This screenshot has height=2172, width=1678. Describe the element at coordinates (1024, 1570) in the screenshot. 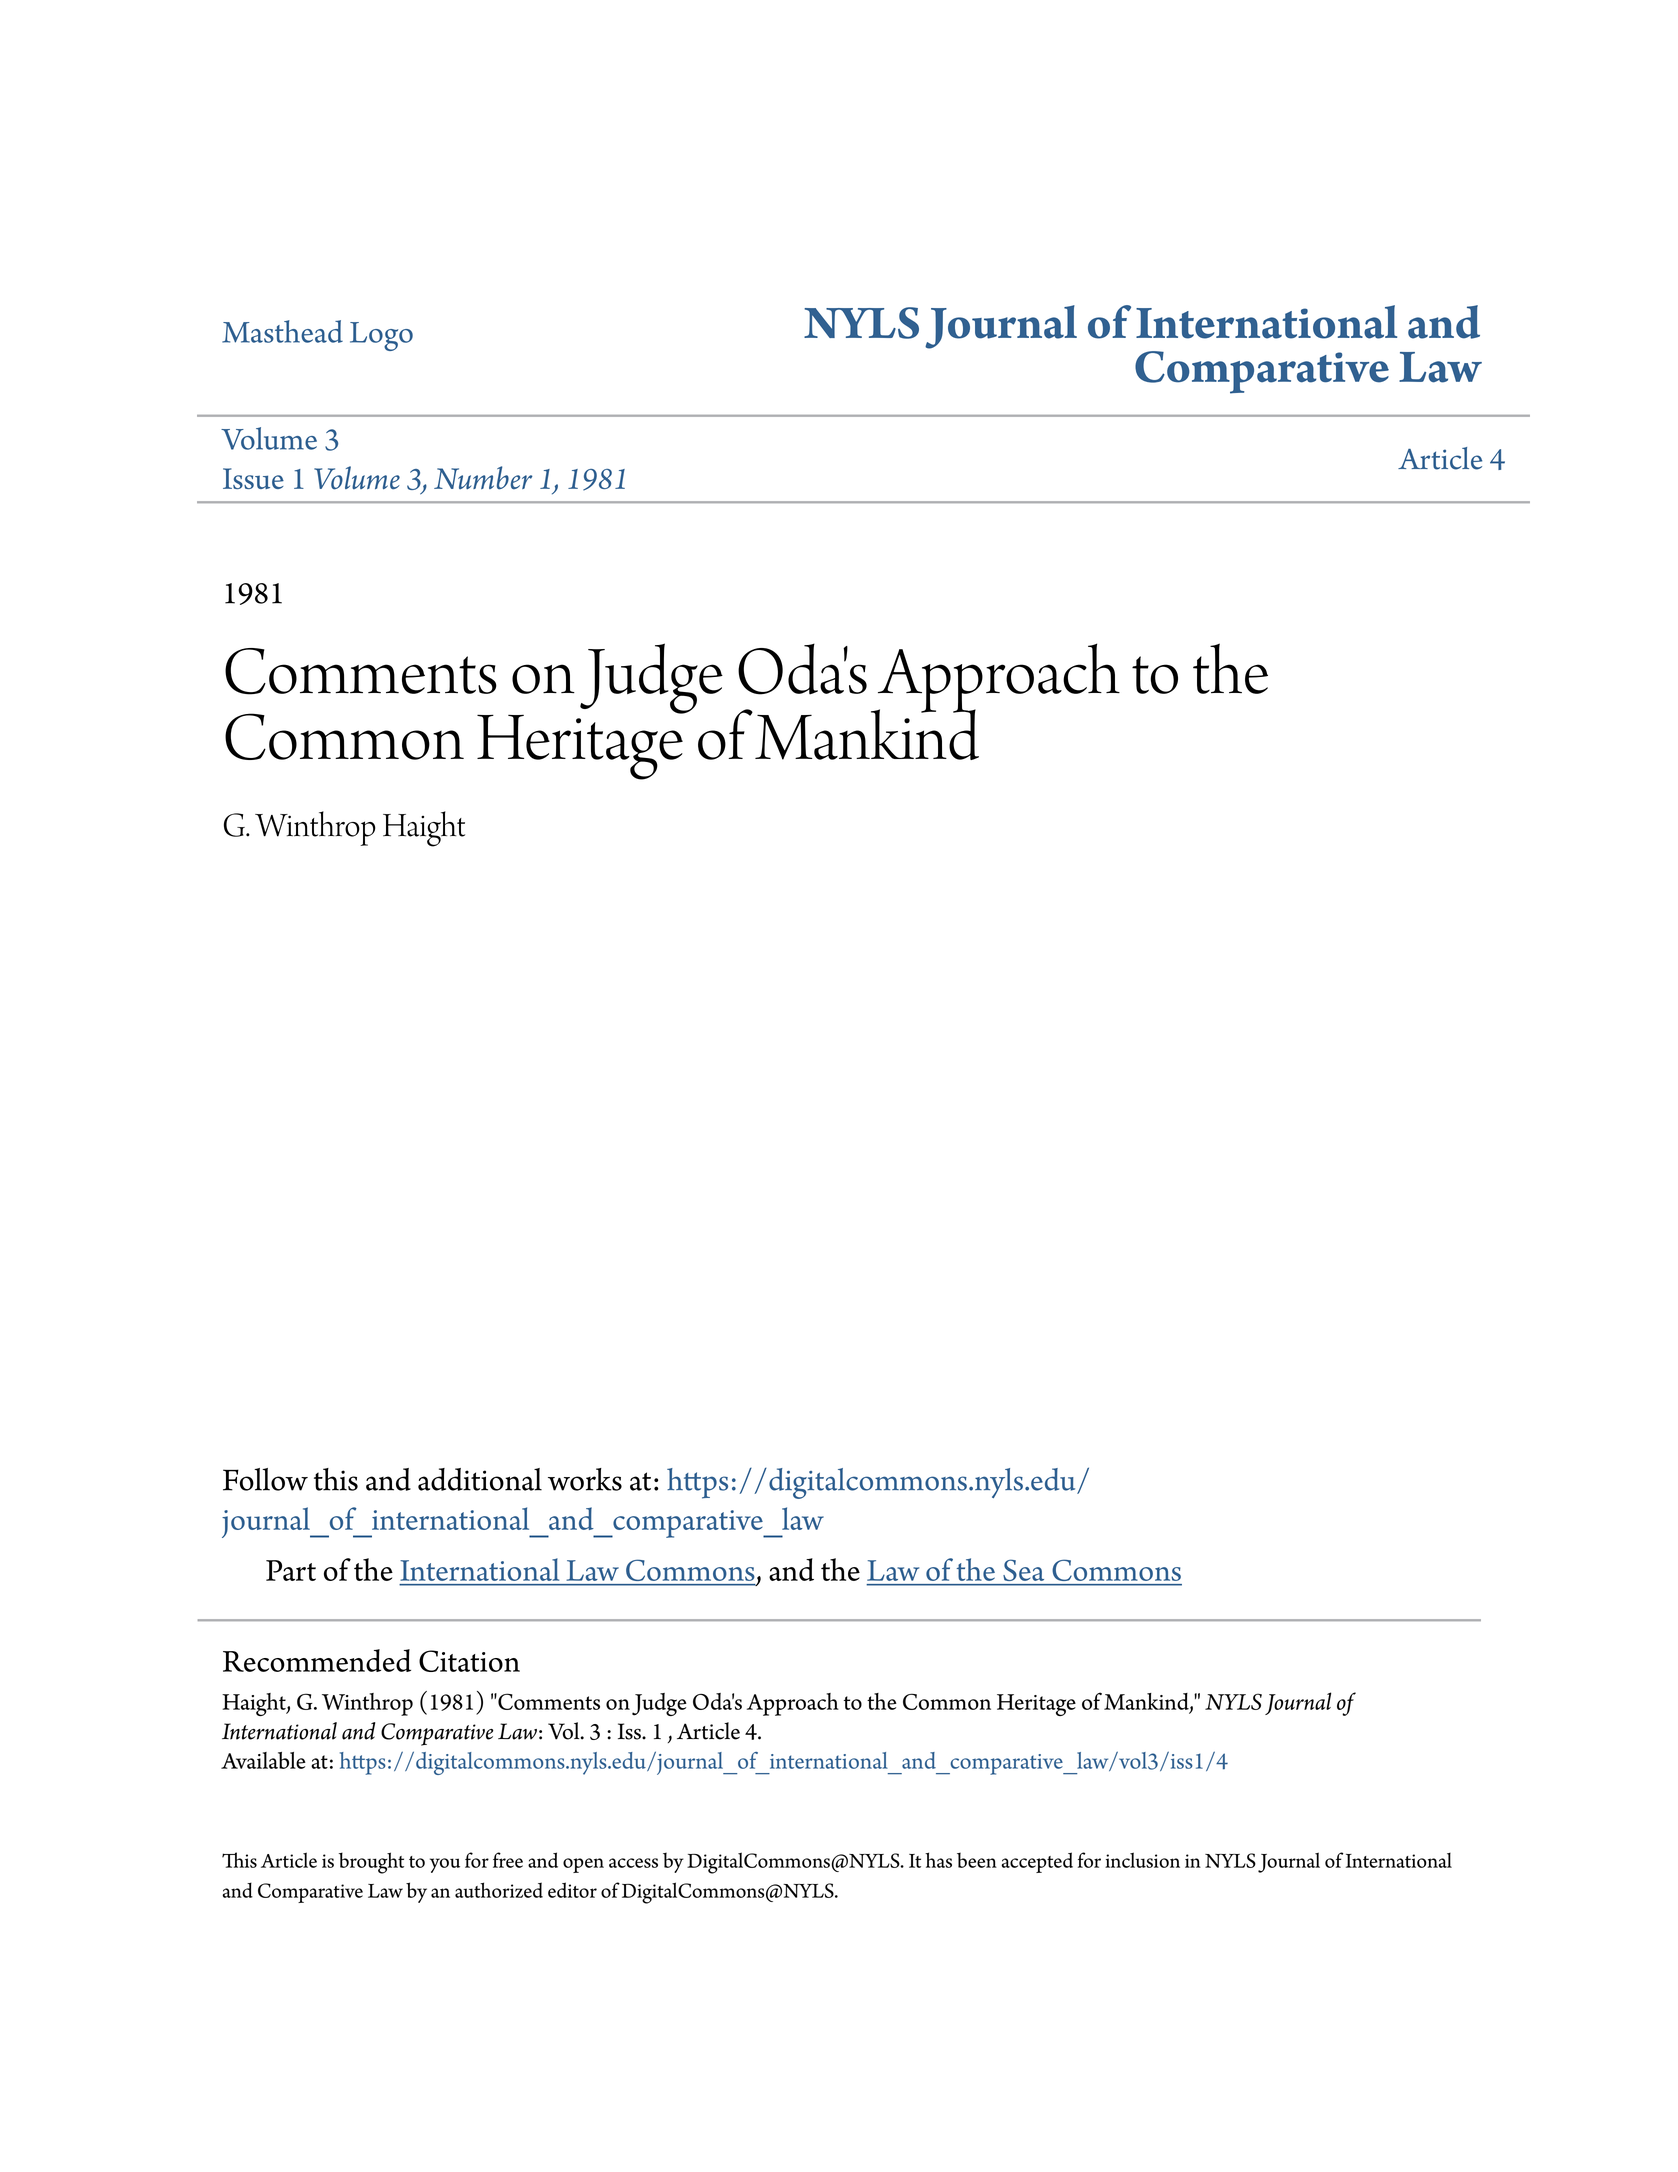

I see `Sea` at that location.
